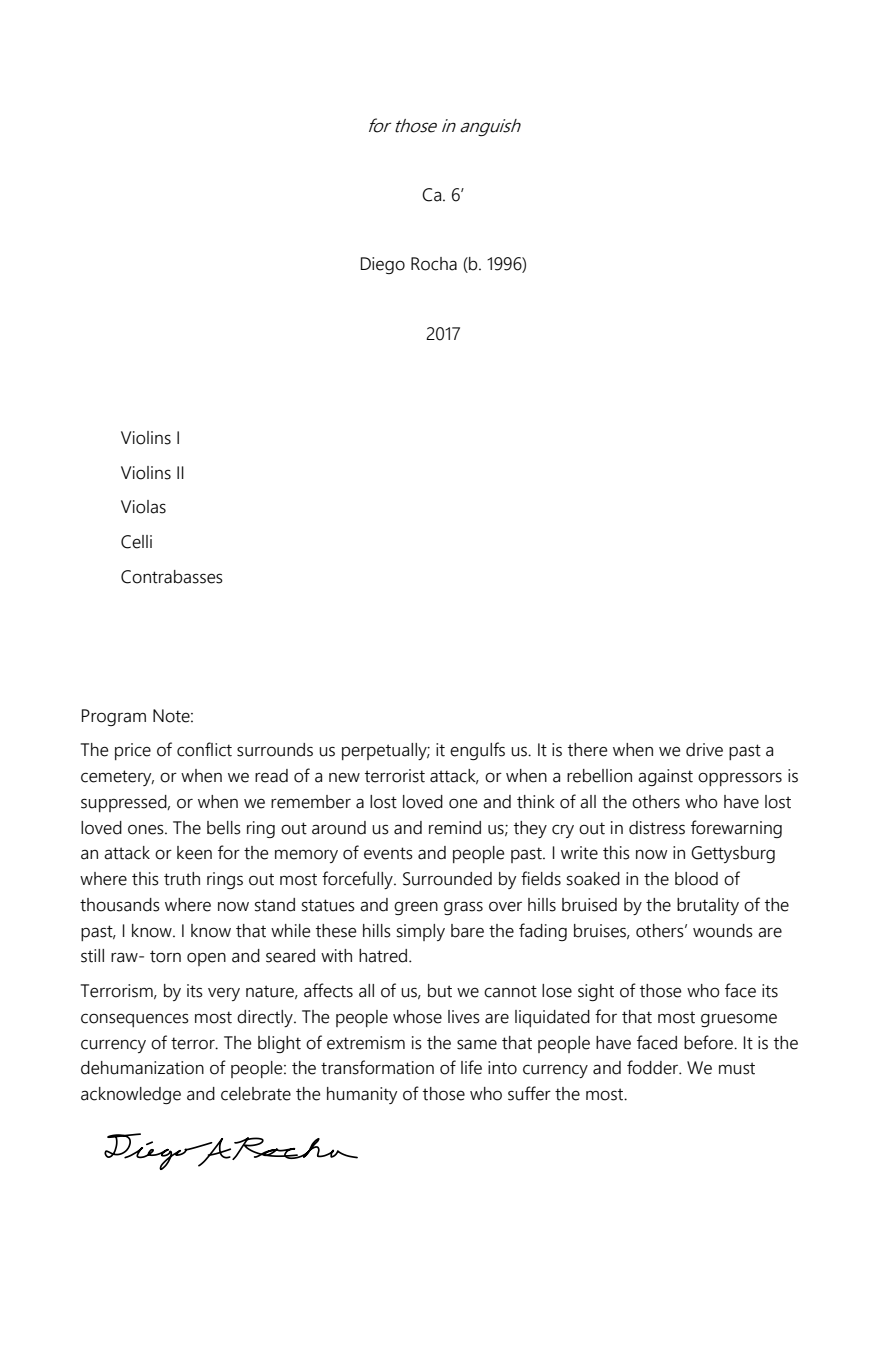 The width and height of the image is (887, 1372). Describe the element at coordinates (344, 777) in the image. I see `new` at that location.
